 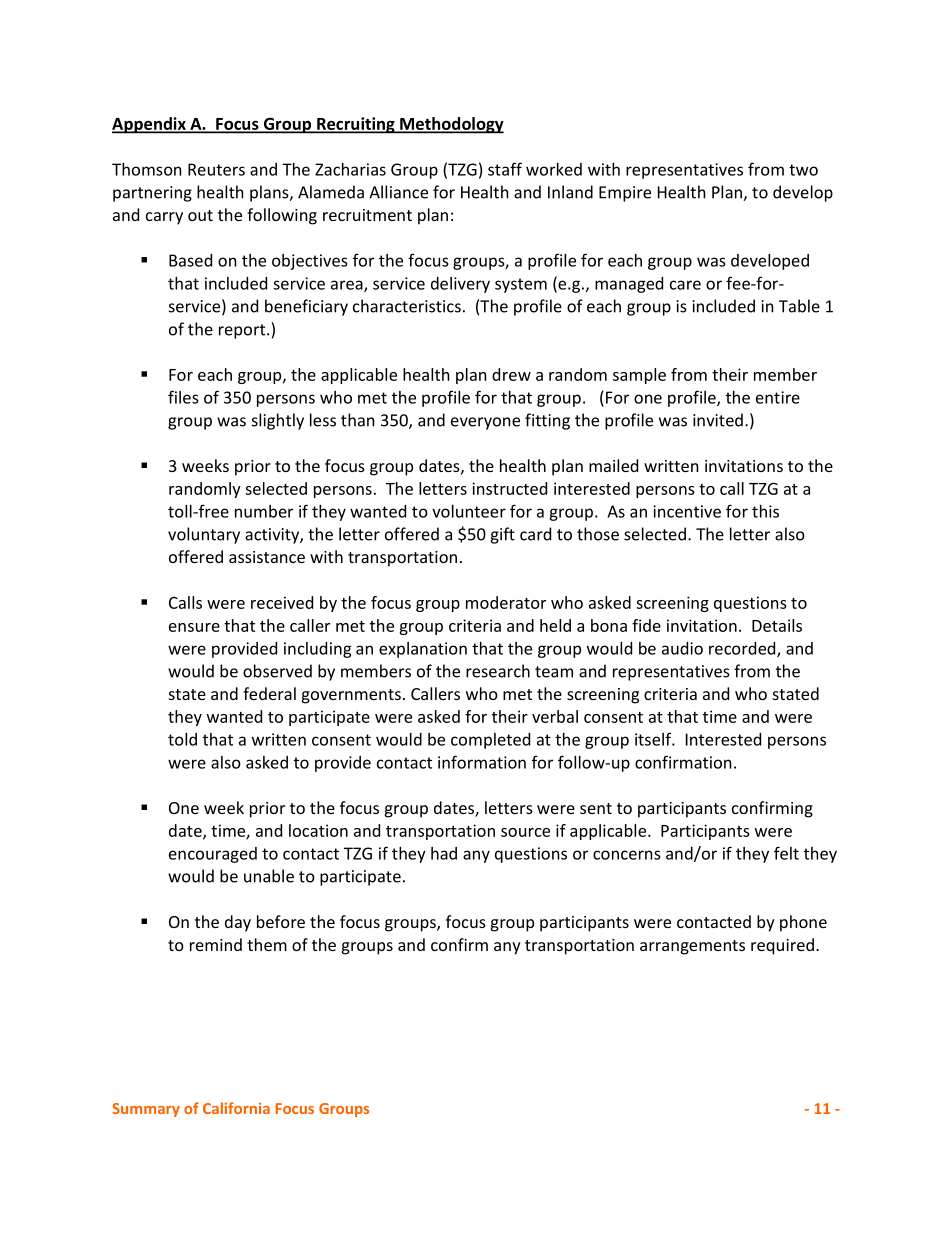 I want to click on felt, so click(x=786, y=853).
